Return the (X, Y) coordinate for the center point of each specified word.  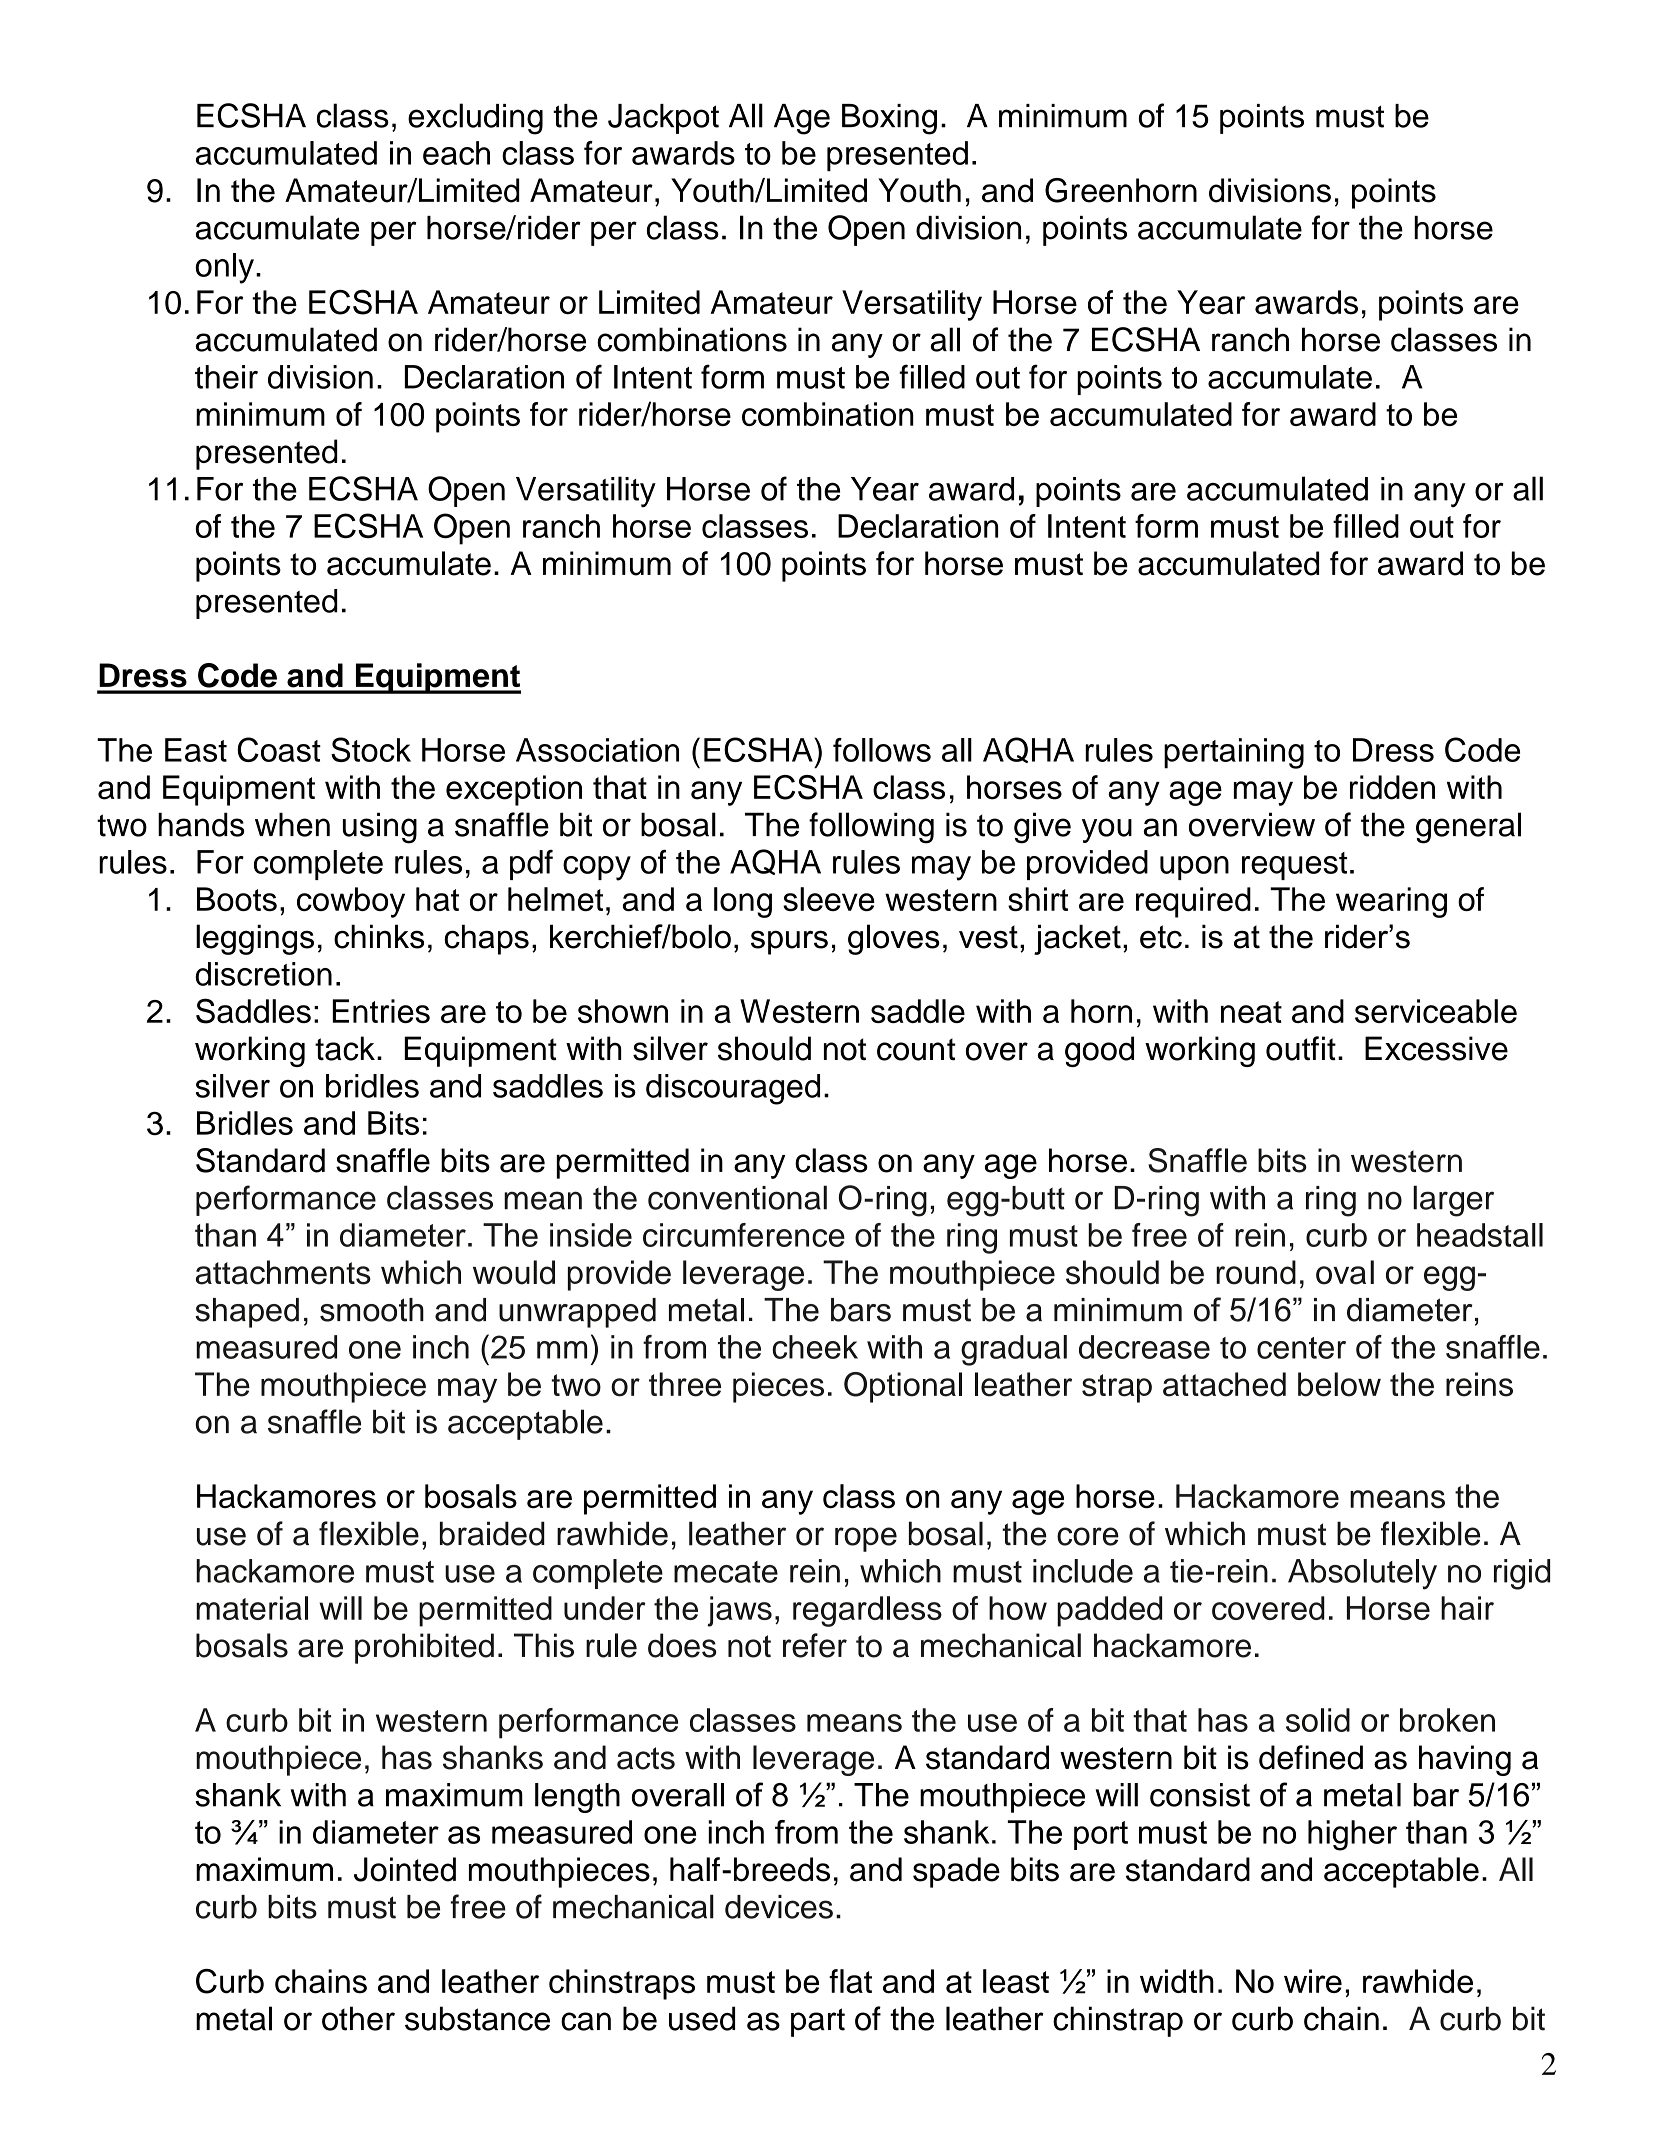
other (358, 2018)
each (456, 153)
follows (882, 750)
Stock (371, 749)
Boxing (889, 119)
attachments (283, 1272)
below (1339, 1384)
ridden (1392, 787)
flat (850, 1981)
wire (1313, 1981)
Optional (903, 1387)
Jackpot (663, 119)
